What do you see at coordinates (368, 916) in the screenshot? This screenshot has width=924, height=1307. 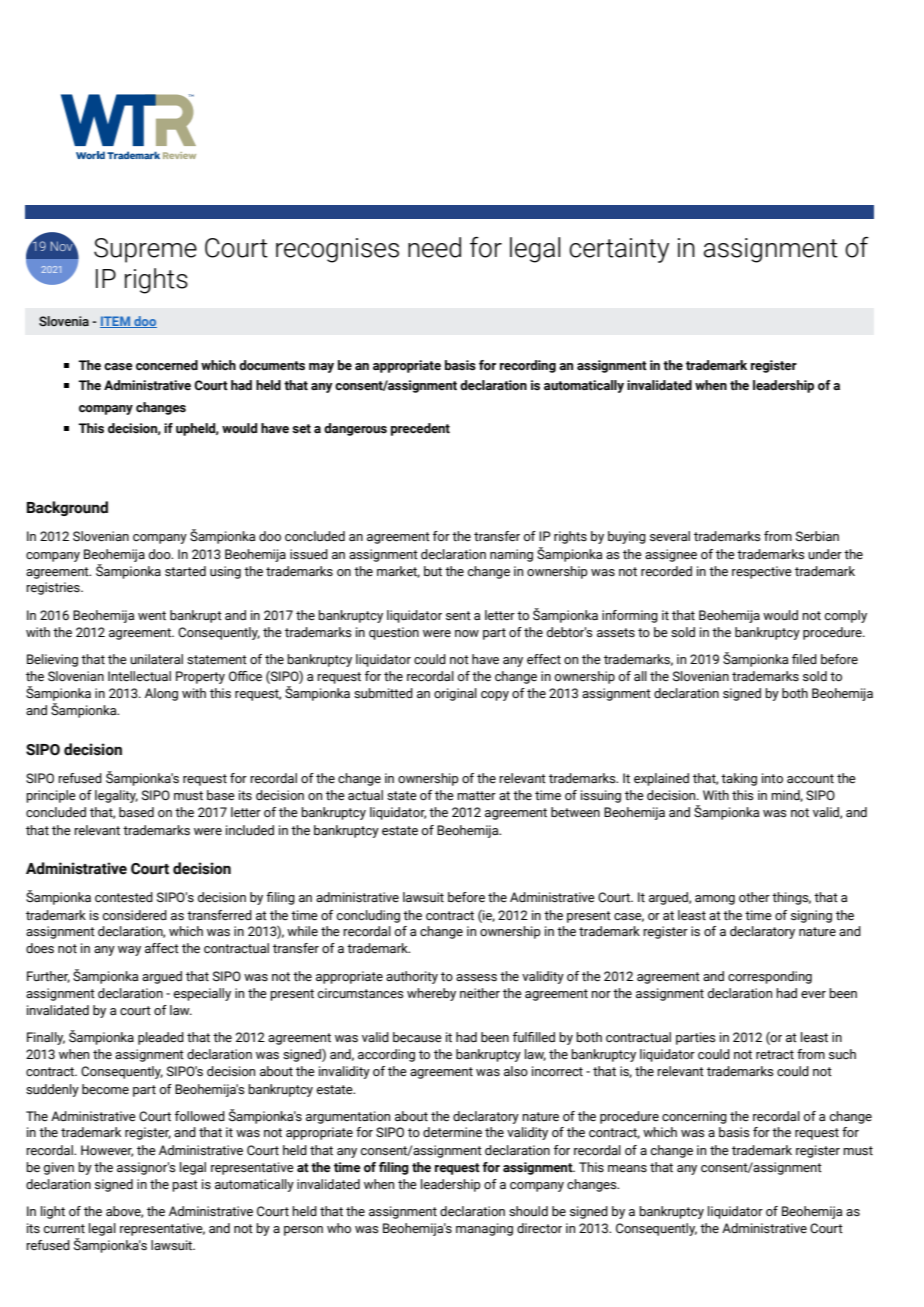 I see `concluding` at bounding box center [368, 916].
